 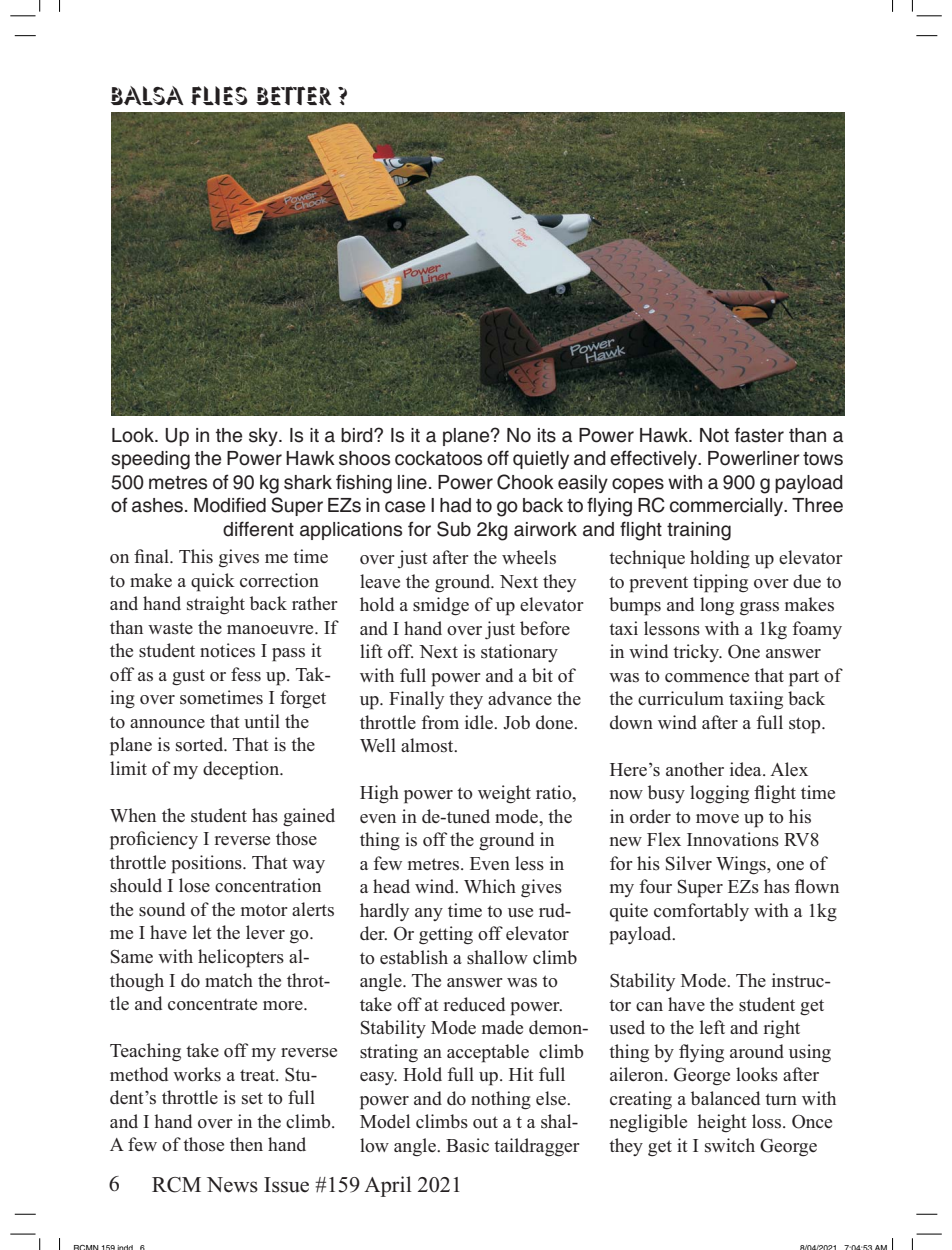 I want to click on tricky, so click(x=697, y=653).
